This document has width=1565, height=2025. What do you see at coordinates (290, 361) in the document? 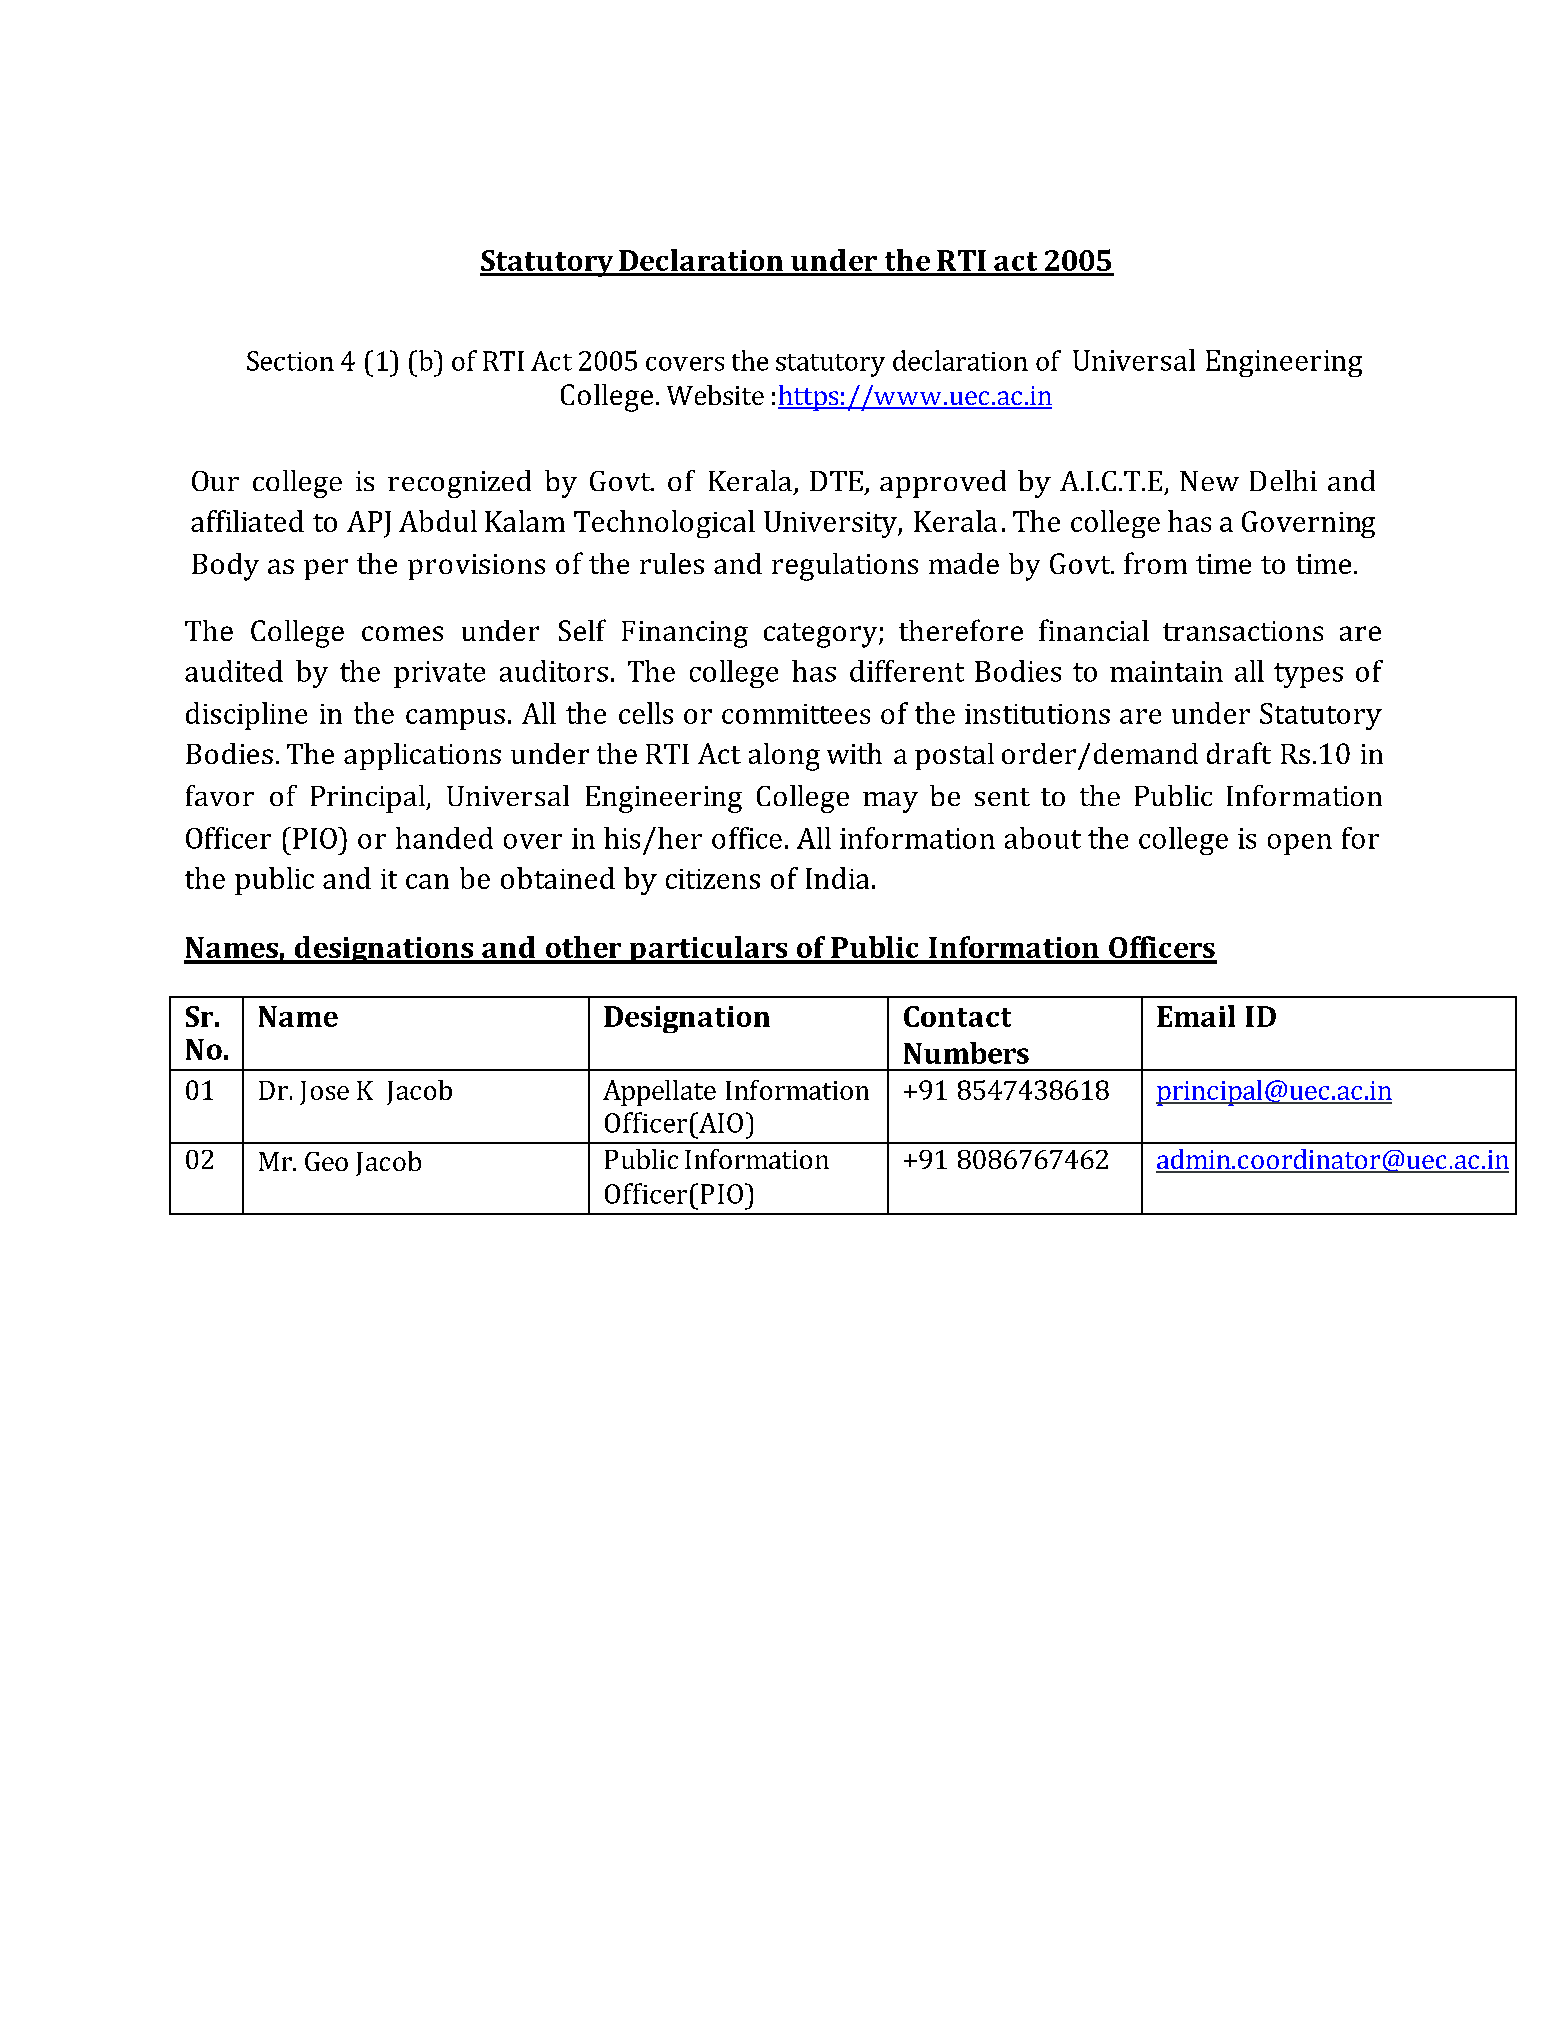
I see `Section` at bounding box center [290, 361].
